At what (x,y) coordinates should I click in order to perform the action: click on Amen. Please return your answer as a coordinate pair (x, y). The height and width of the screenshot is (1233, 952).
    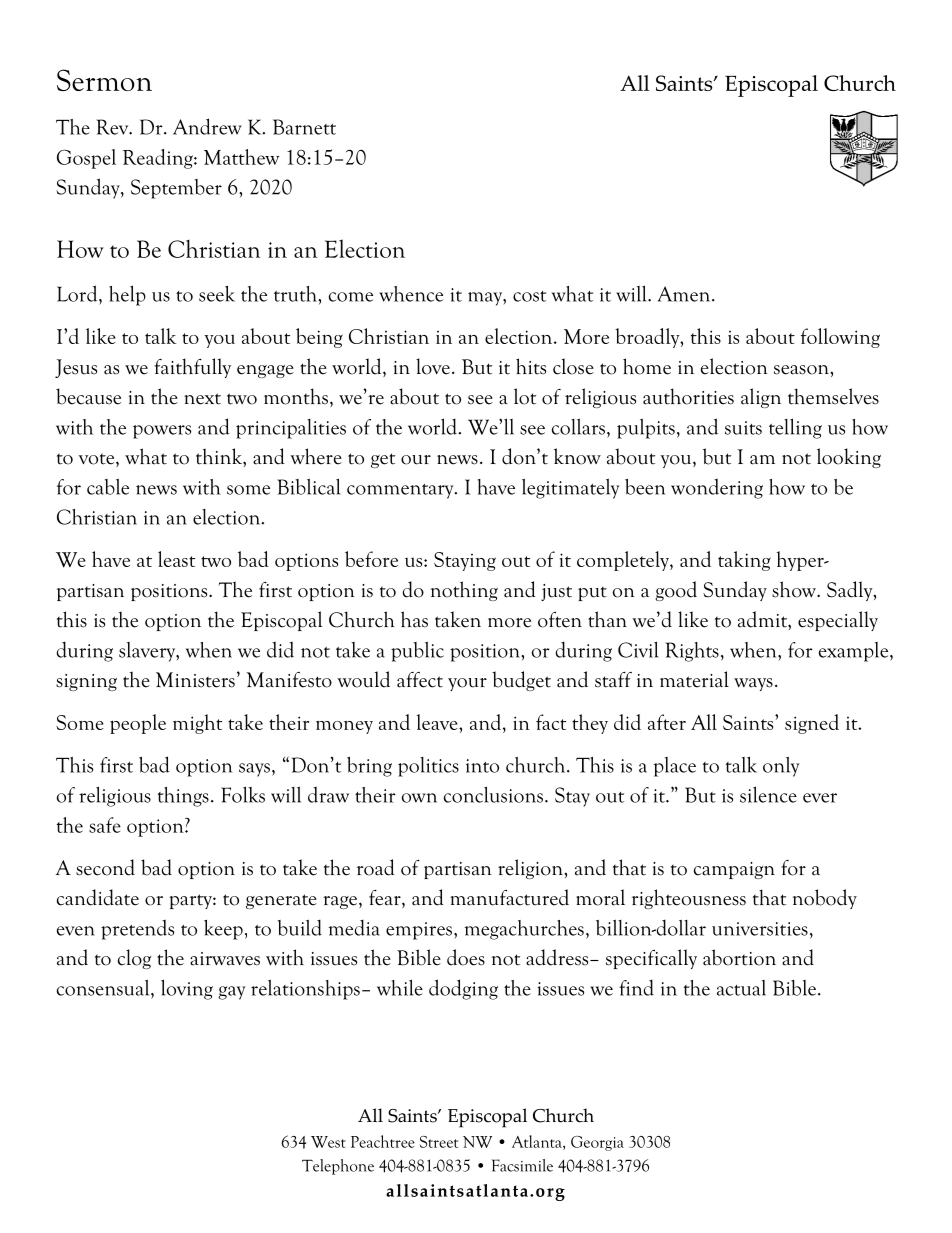
    Looking at the image, I should click on (685, 294).
